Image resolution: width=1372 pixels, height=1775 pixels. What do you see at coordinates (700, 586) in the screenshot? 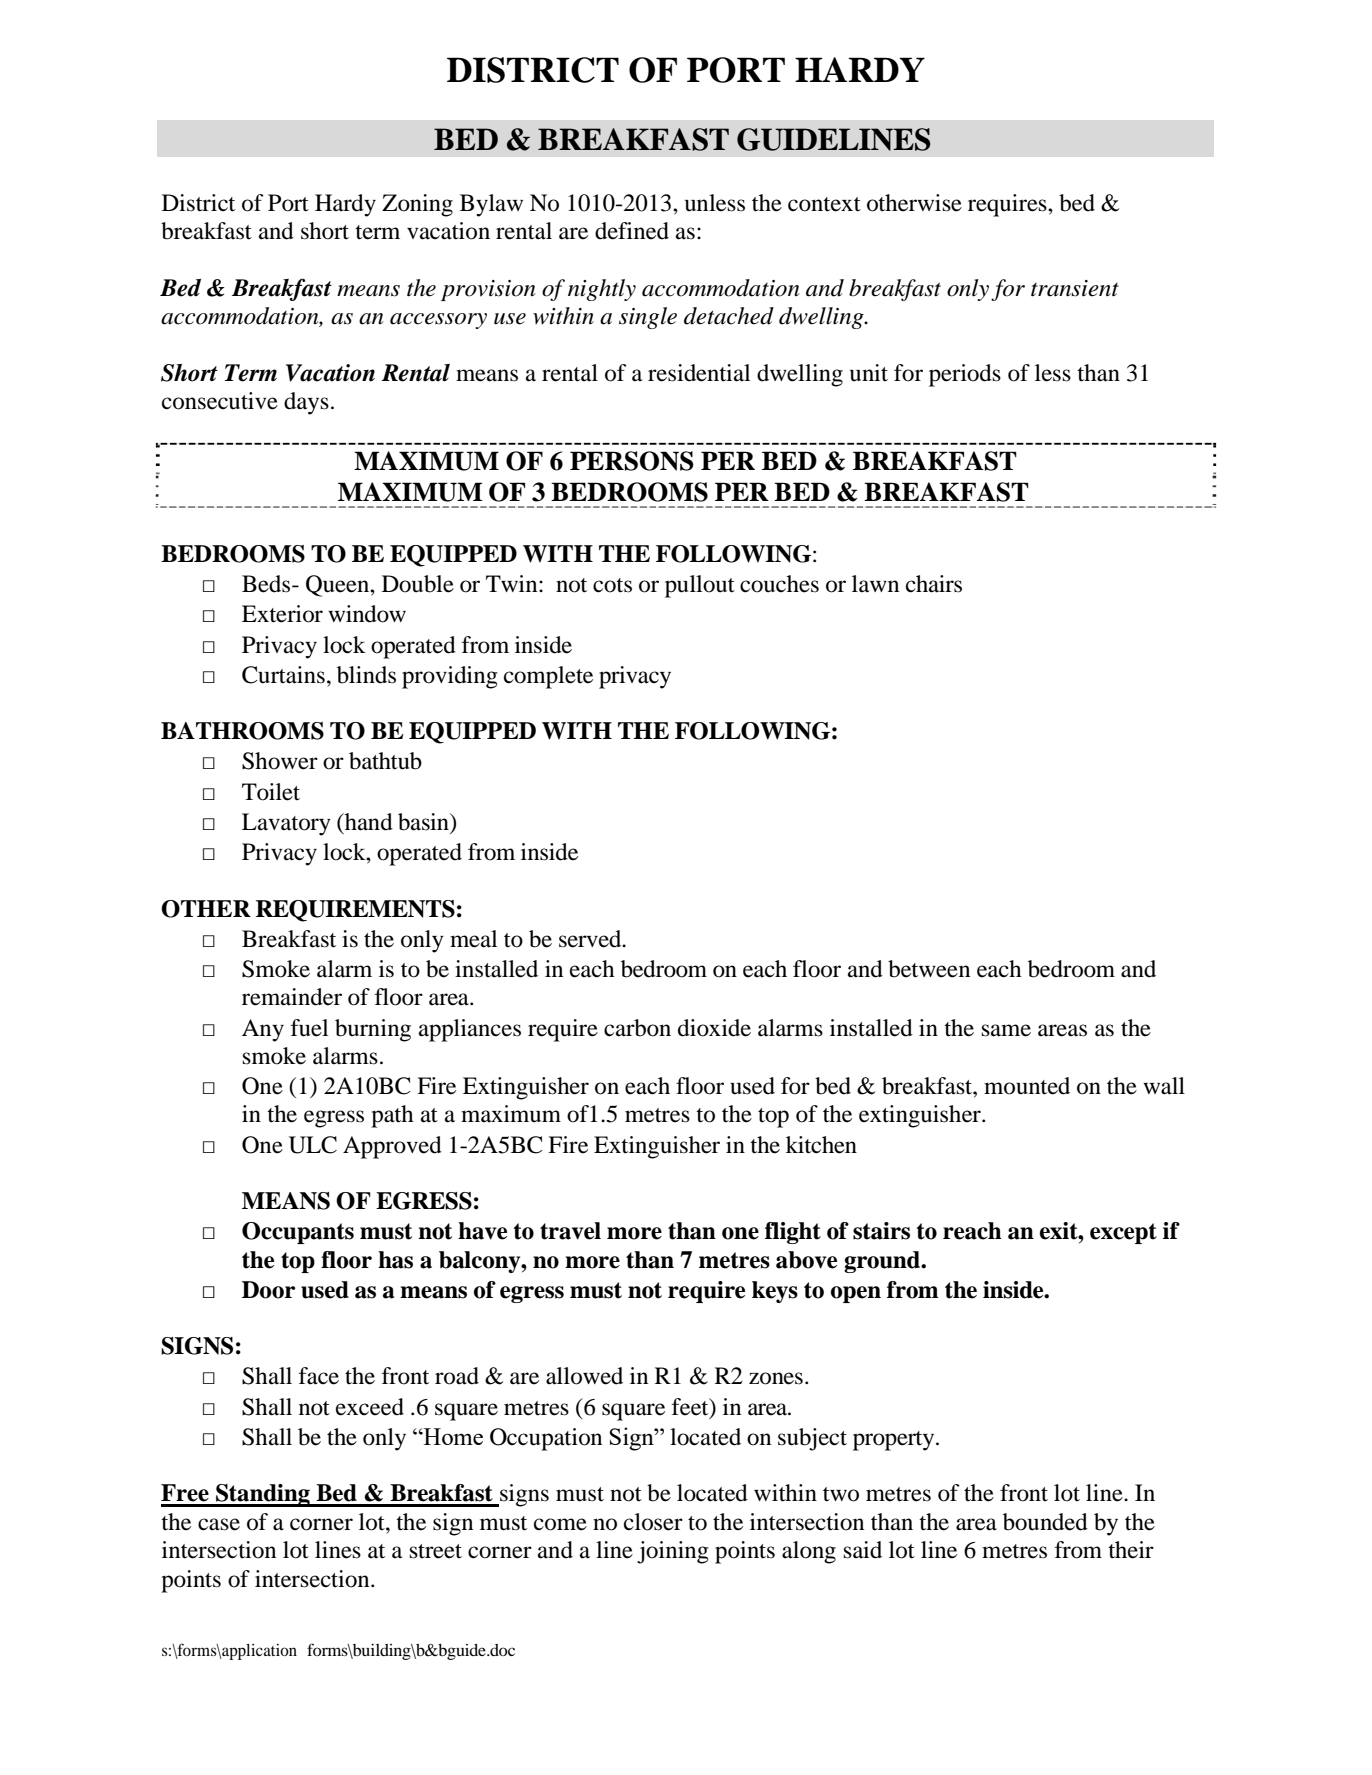
I see `pullout` at bounding box center [700, 586].
